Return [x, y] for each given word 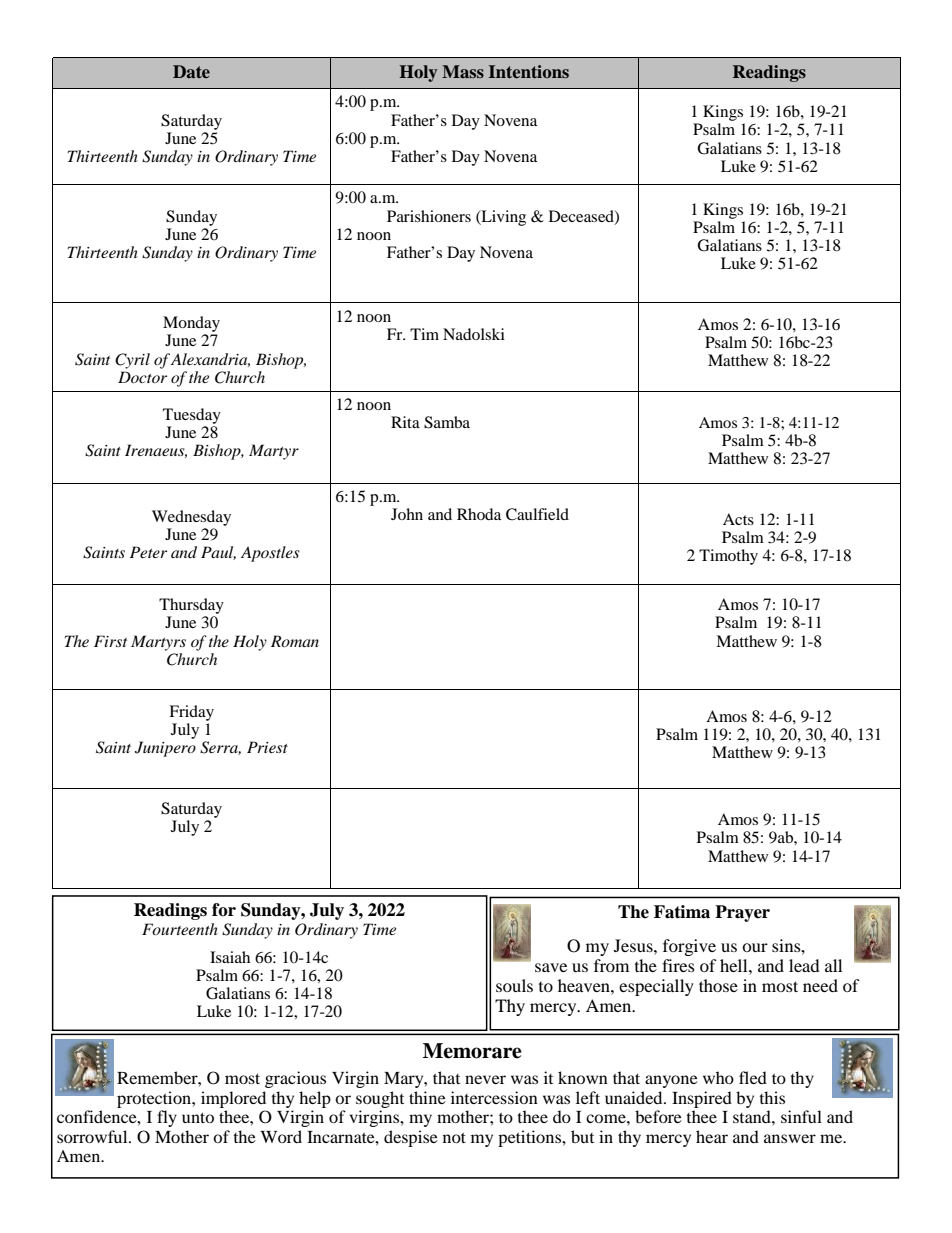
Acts [738, 519]
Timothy [728, 557]
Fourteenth [180, 929]
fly [167, 1118]
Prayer [742, 913]
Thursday [191, 607]
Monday [191, 324]
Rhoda [479, 514]
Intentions [529, 71]
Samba [447, 422]
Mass [463, 71]
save [551, 967]
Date [191, 71]
